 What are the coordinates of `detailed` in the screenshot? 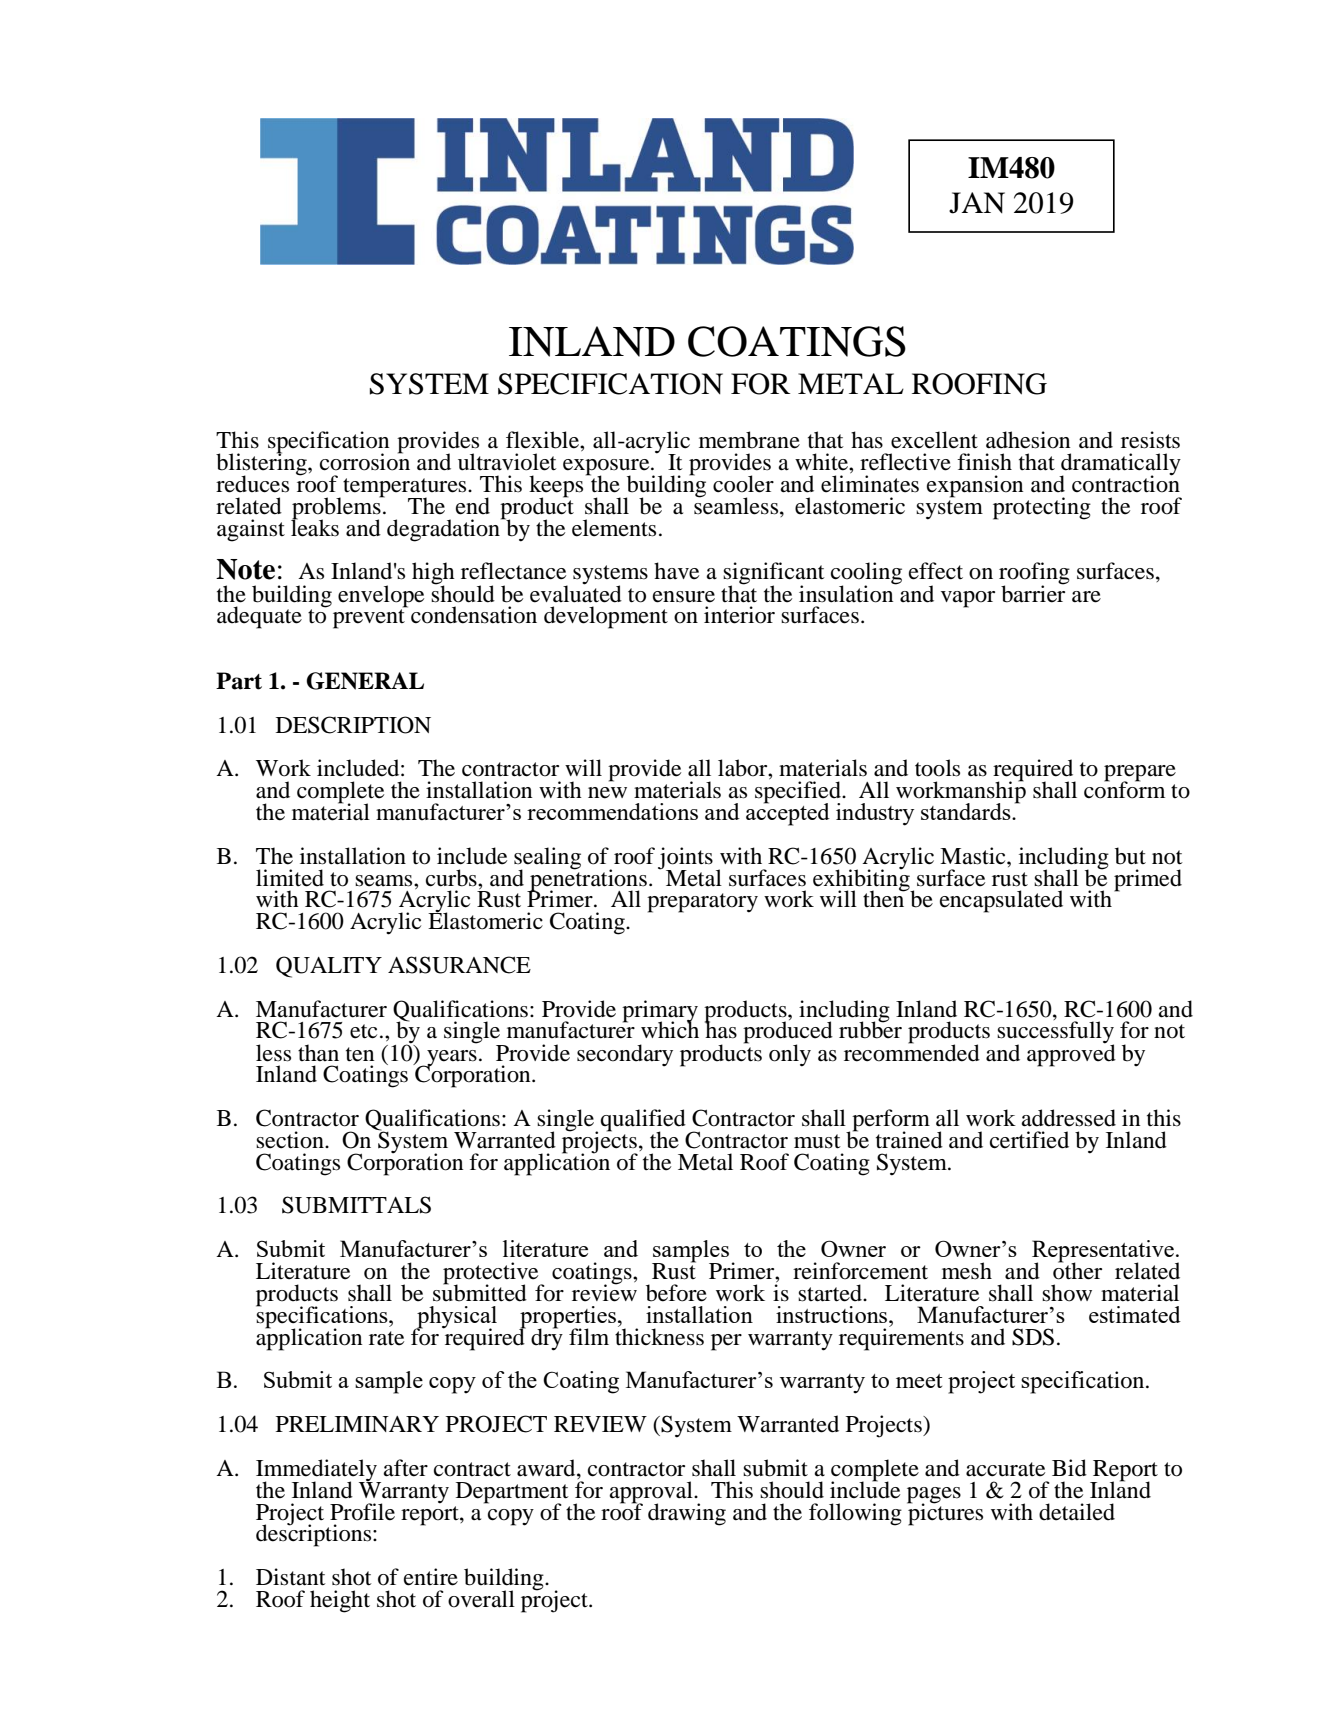 It's located at (1077, 1512).
